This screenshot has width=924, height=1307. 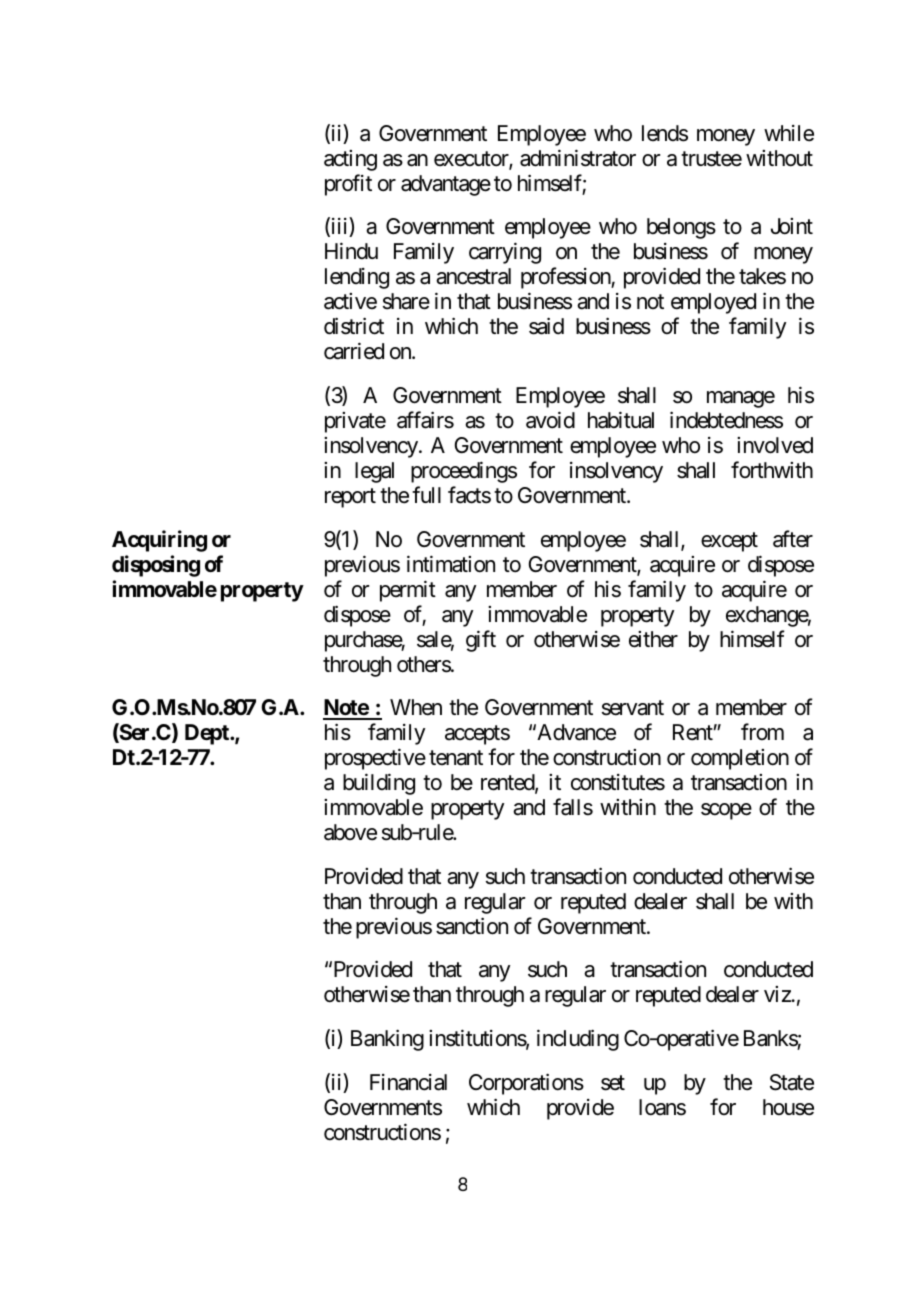 What do you see at coordinates (446, 185) in the screenshot?
I see `advantage` at bounding box center [446, 185].
